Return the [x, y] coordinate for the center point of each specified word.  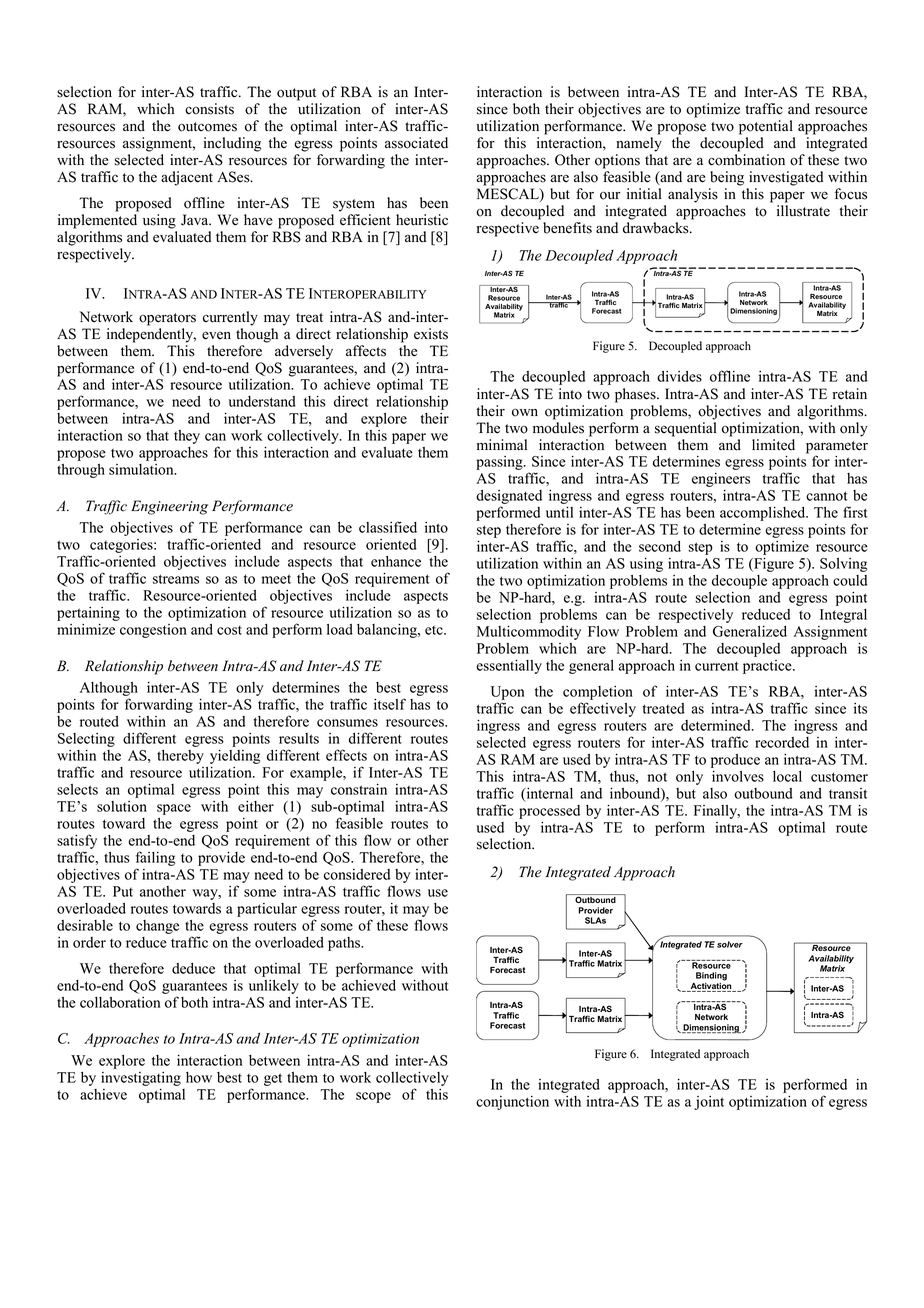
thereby [180, 757]
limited [773, 445]
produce [735, 761]
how [199, 1077]
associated [416, 143]
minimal [502, 444]
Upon [507, 694]
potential [766, 127]
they [187, 437]
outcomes [207, 127]
